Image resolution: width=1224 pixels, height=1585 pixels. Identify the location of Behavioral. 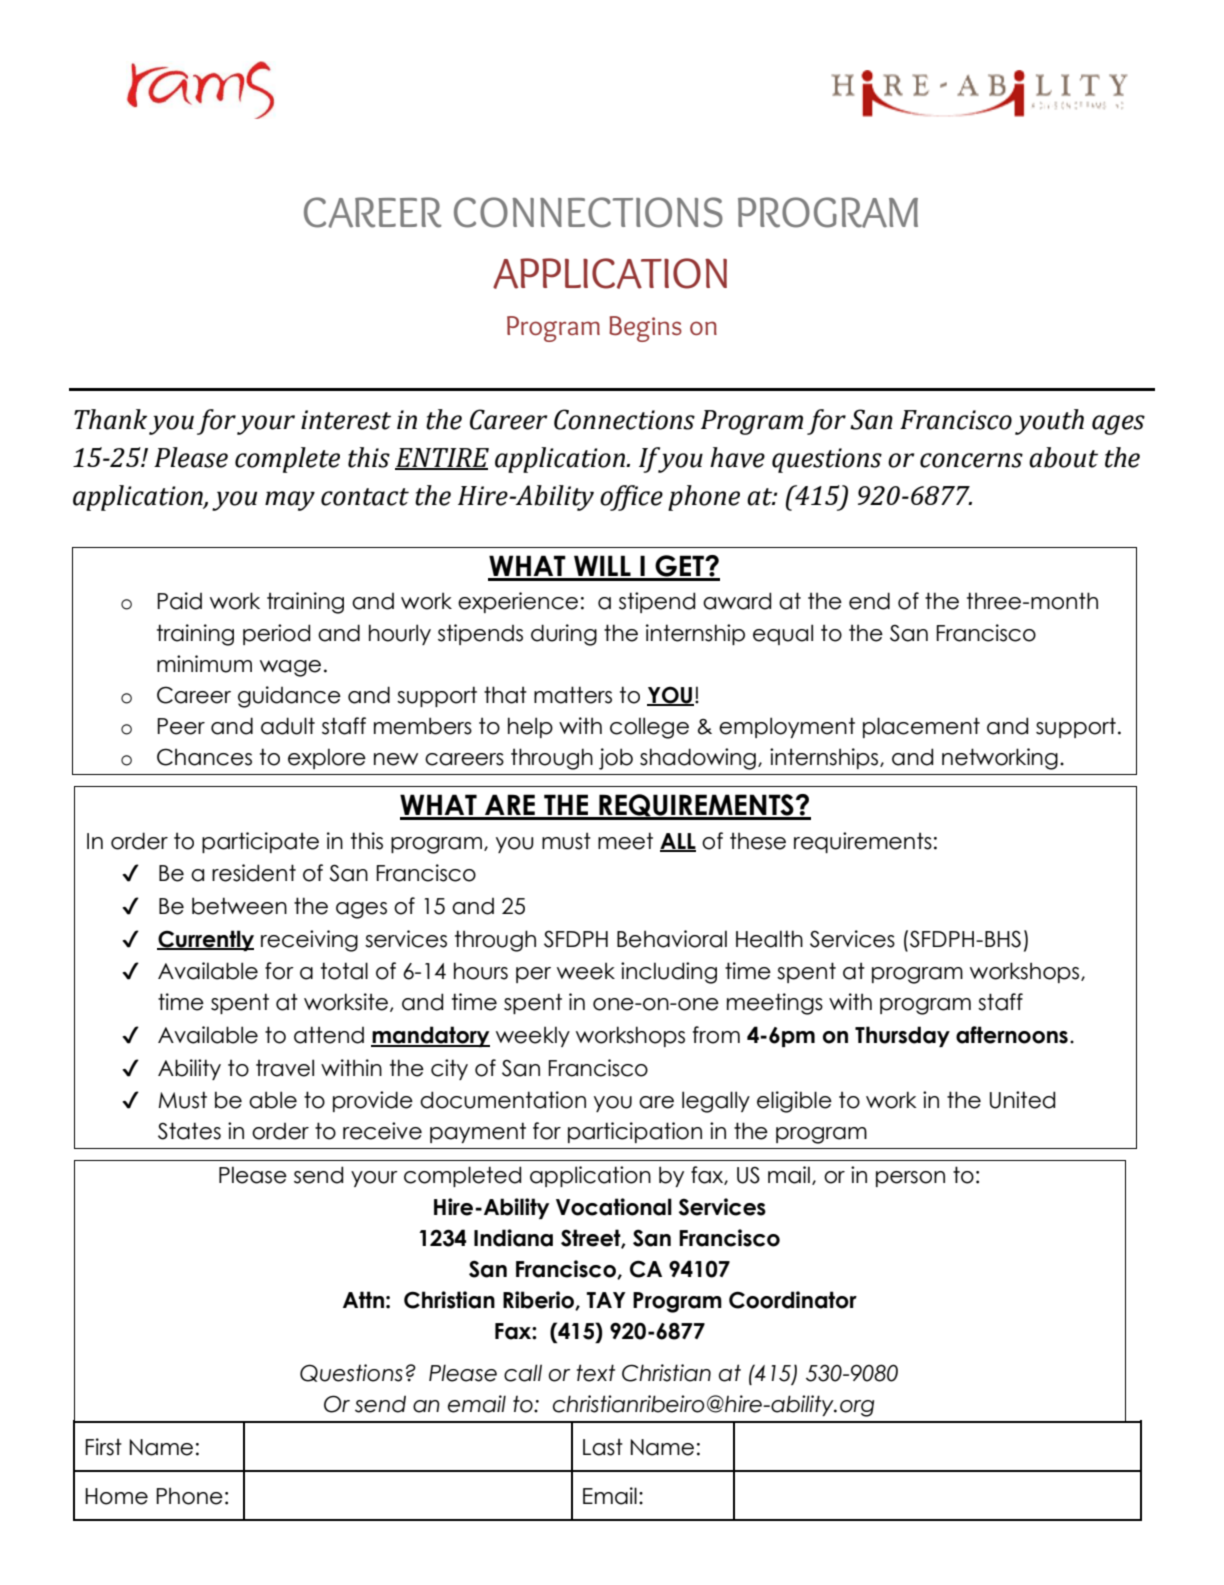
(672, 939).
